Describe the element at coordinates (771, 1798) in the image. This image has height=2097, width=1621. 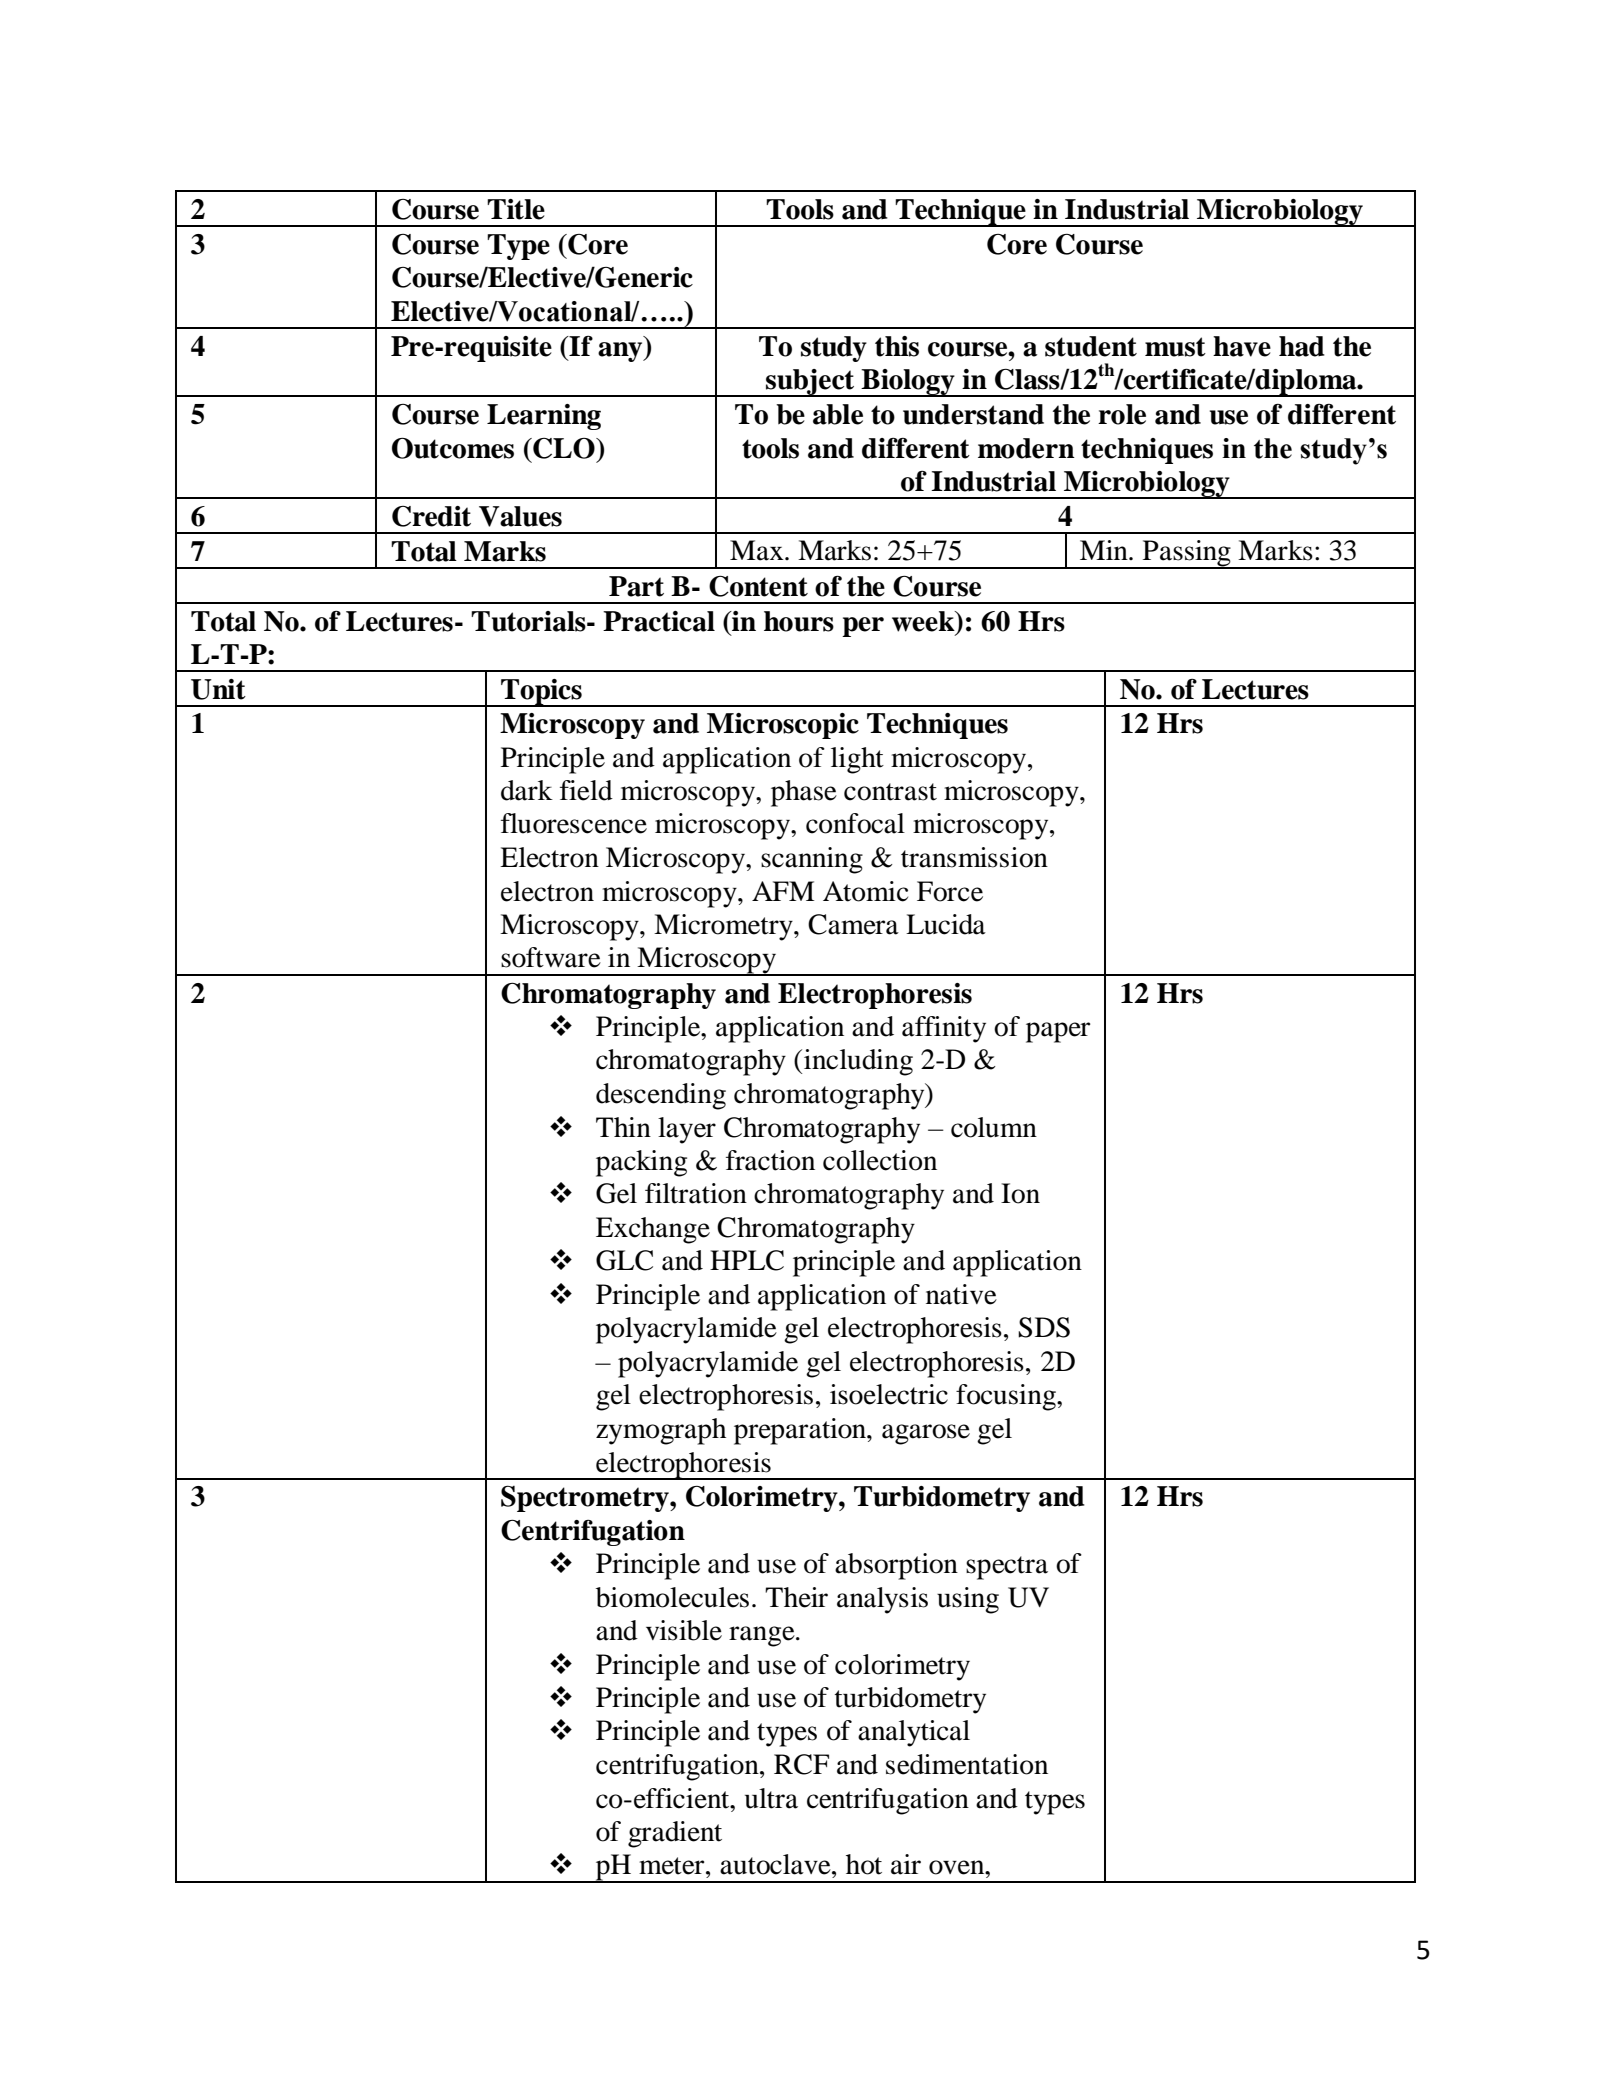
I see `ultra` at that location.
